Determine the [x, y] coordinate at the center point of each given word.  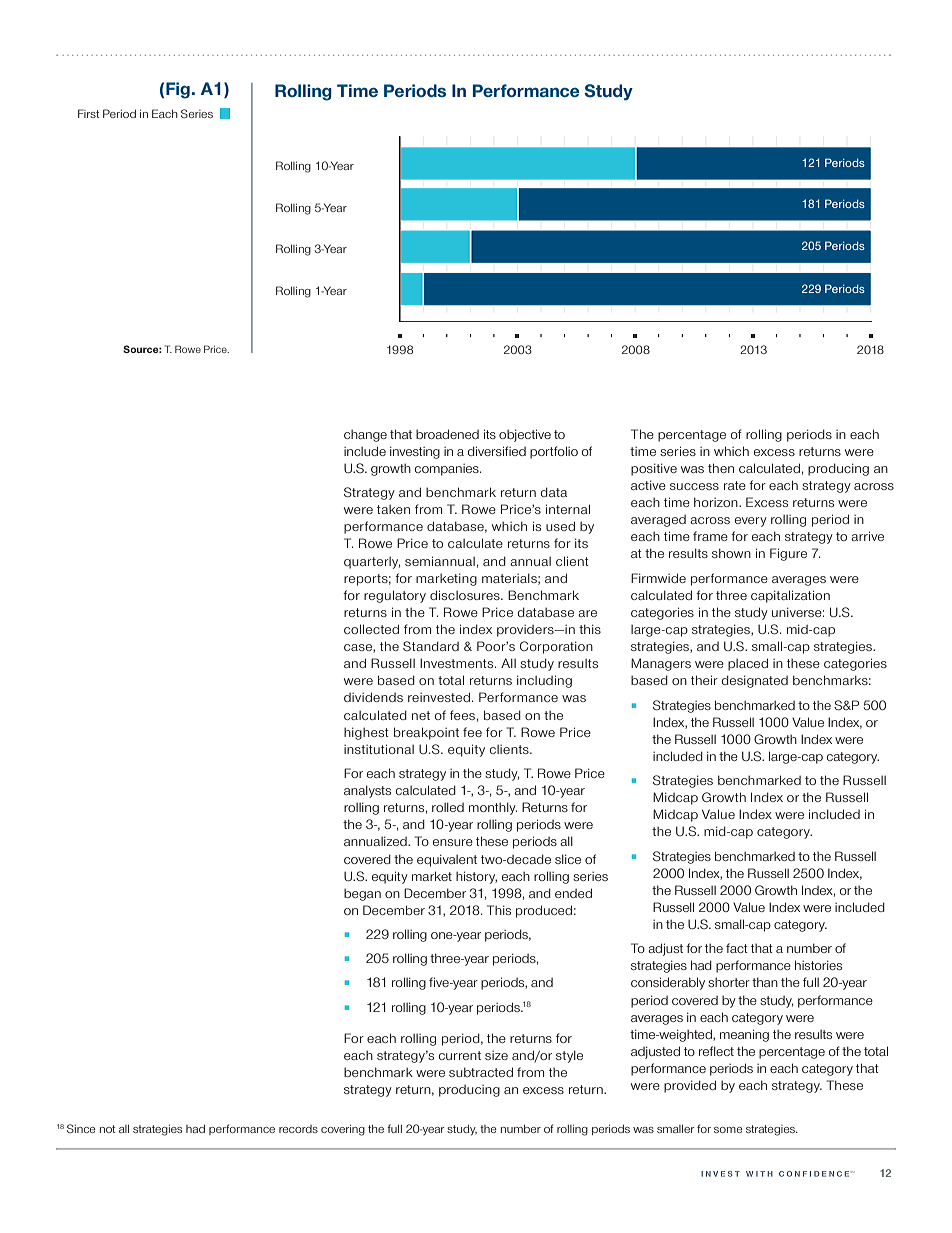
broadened [447, 434]
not [107, 1129]
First [88, 113]
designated [755, 681]
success [694, 486]
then [721, 468]
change [365, 436]
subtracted [481, 1072]
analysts [367, 791]
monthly [493, 808]
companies [448, 470]
